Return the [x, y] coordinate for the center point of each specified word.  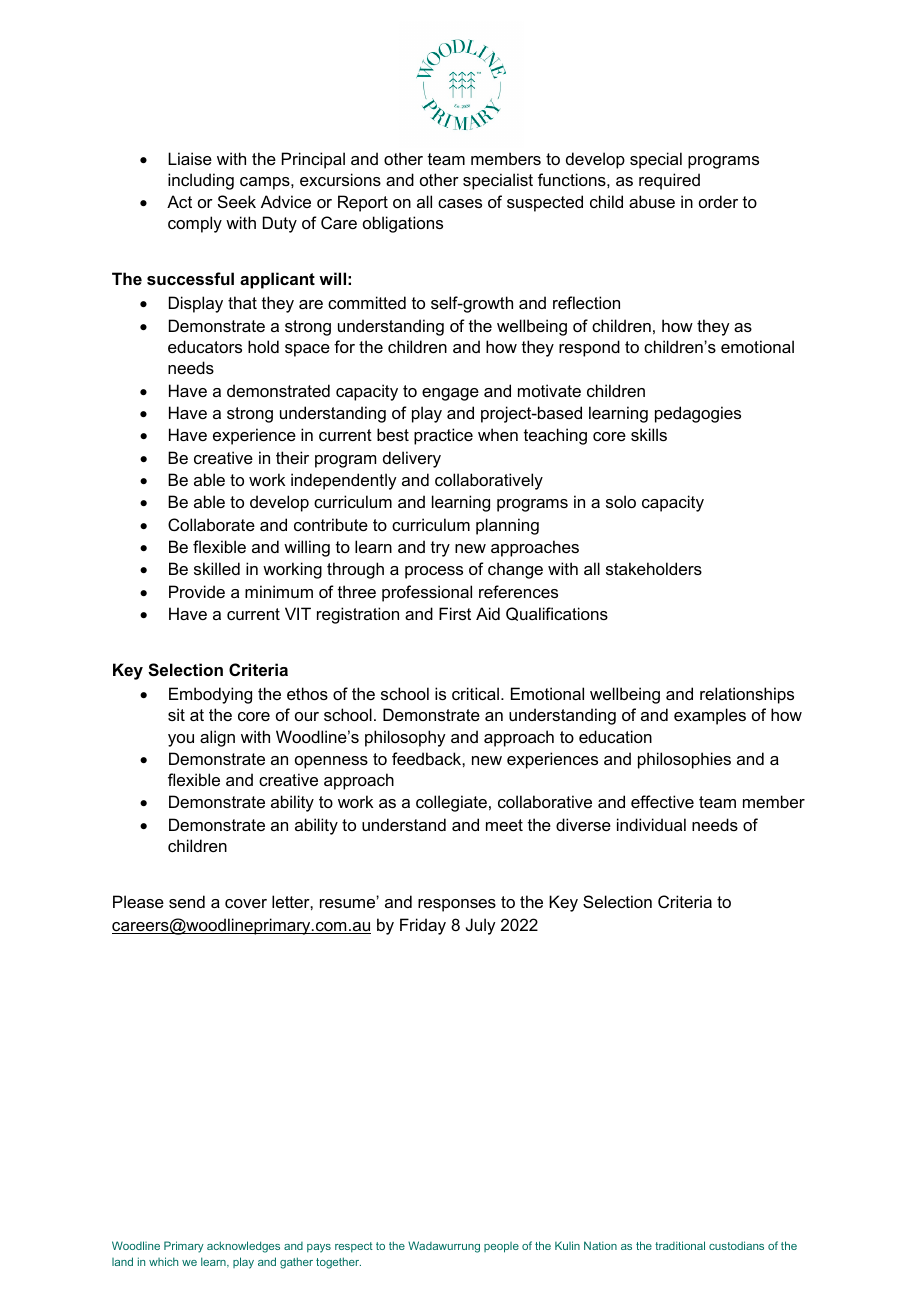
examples [710, 716]
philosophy [405, 738]
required [669, 181]
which [163, 1261]
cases [460, 203]
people [501, 1247]
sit [176, 714]
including [201, 181]
